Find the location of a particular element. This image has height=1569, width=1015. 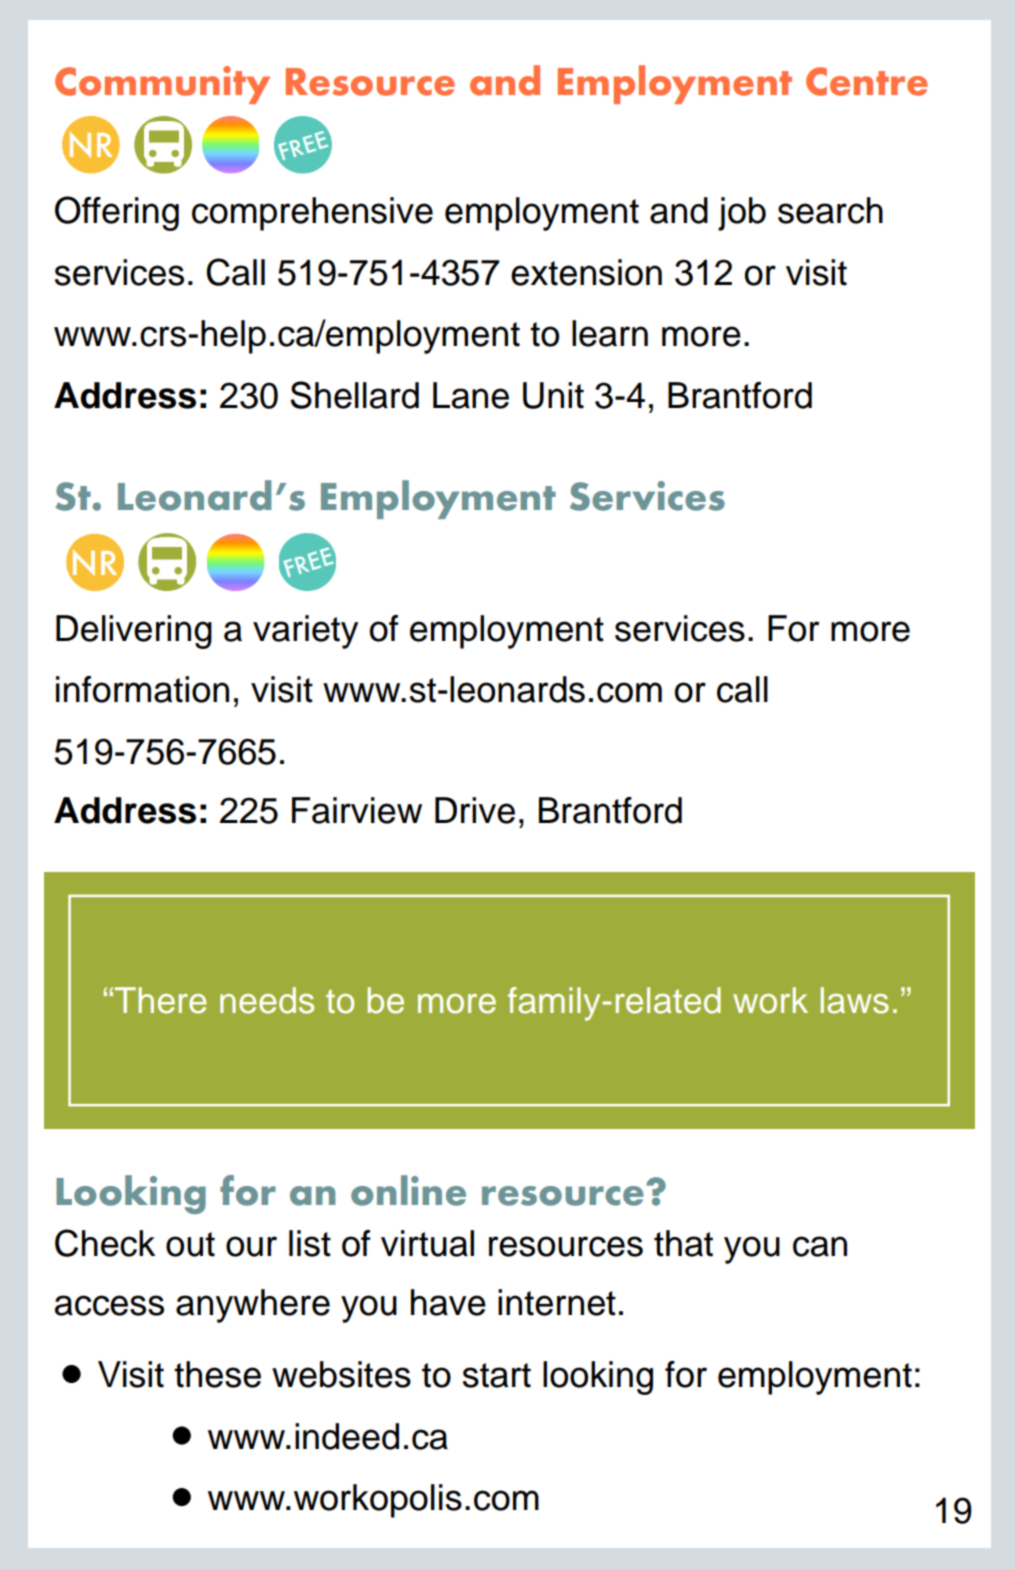

extension is located at coordinates (586, 272).
